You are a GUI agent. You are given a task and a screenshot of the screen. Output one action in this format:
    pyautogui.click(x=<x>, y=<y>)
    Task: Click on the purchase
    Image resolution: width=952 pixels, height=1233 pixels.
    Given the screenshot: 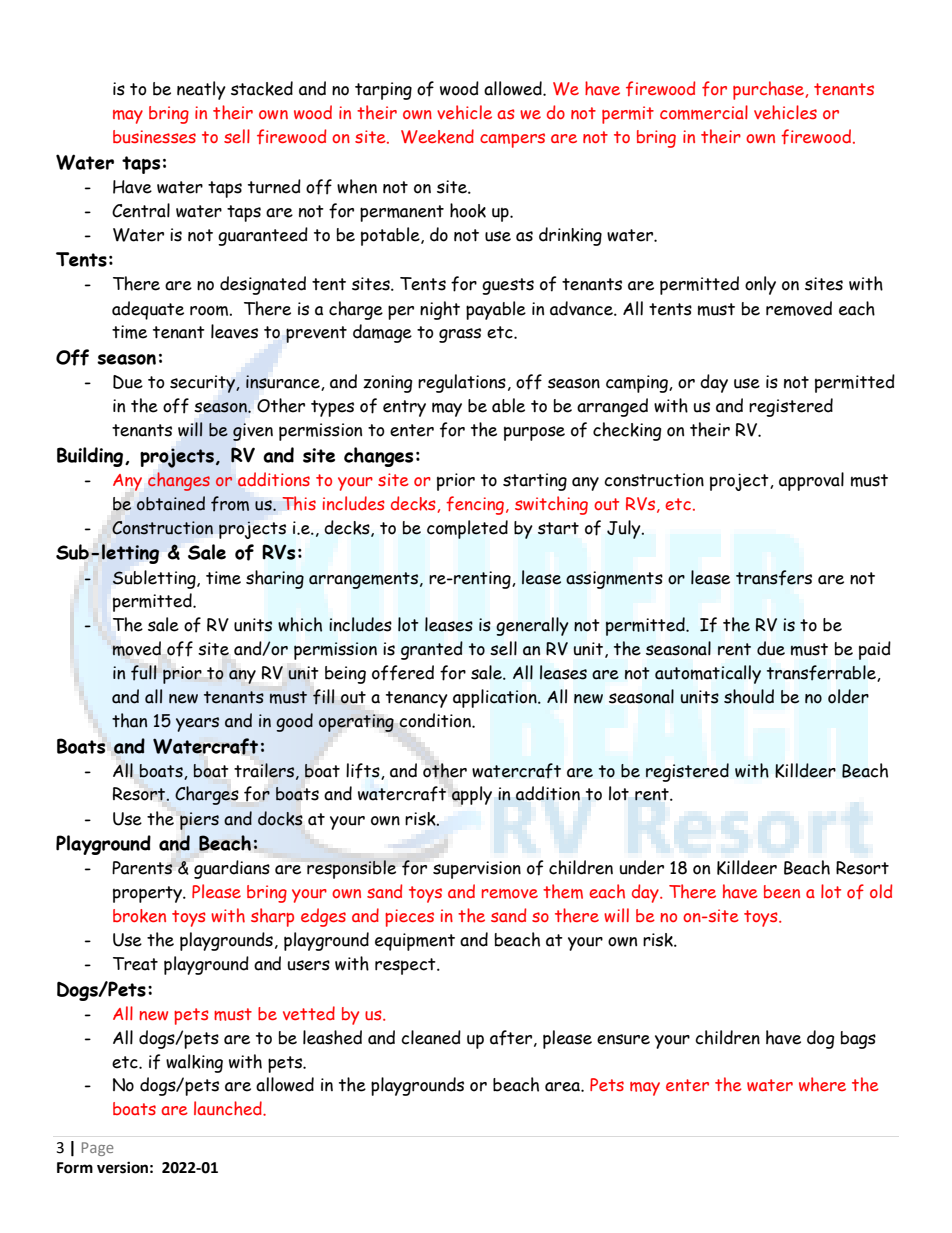 What is the action you would take?
    pyautogui.click(x=768, y=90)
